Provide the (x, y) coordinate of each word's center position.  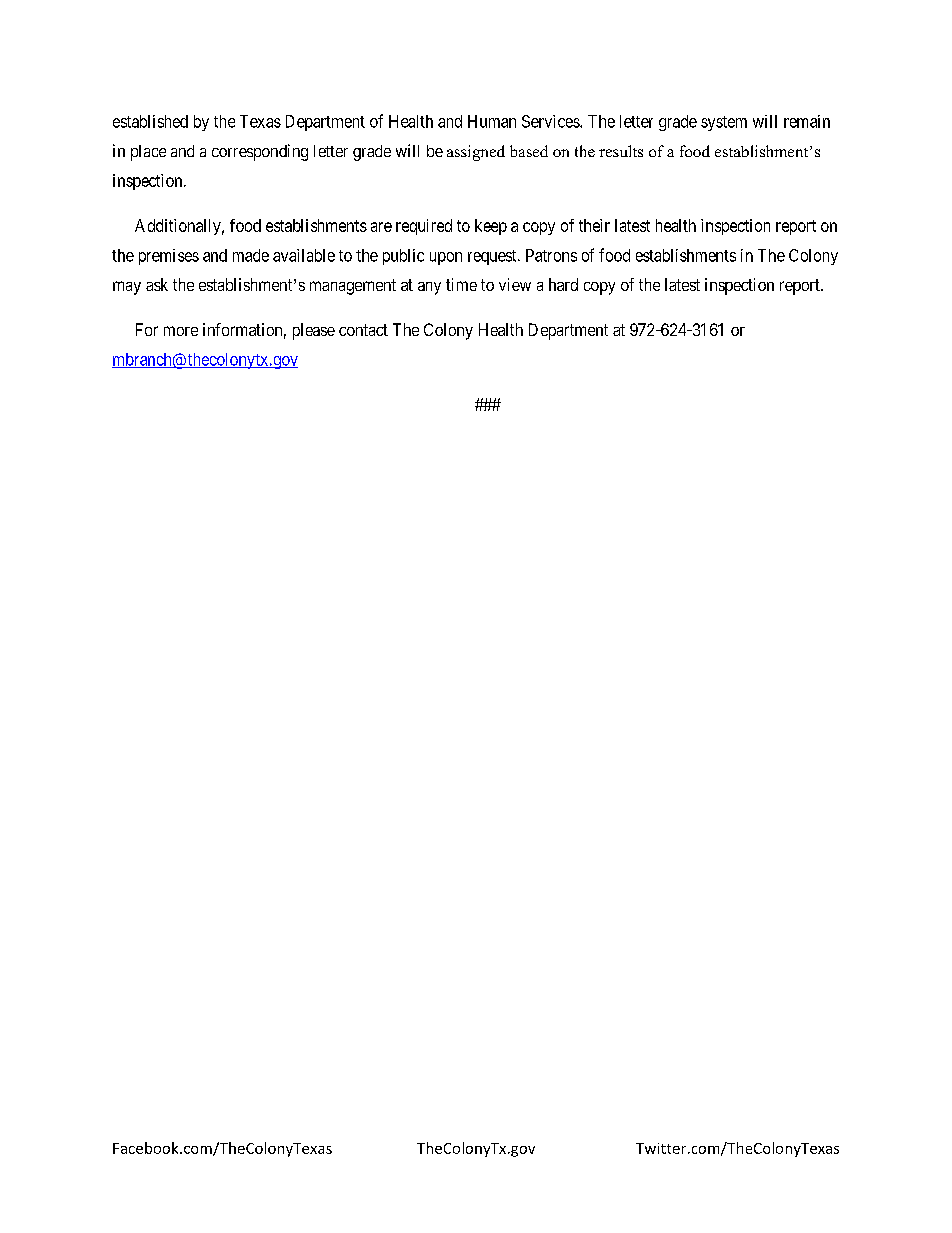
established (150, 121)
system (724, 123)
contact (363, 330)
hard (563, 284)
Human (492, 121)
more (181, 331)
